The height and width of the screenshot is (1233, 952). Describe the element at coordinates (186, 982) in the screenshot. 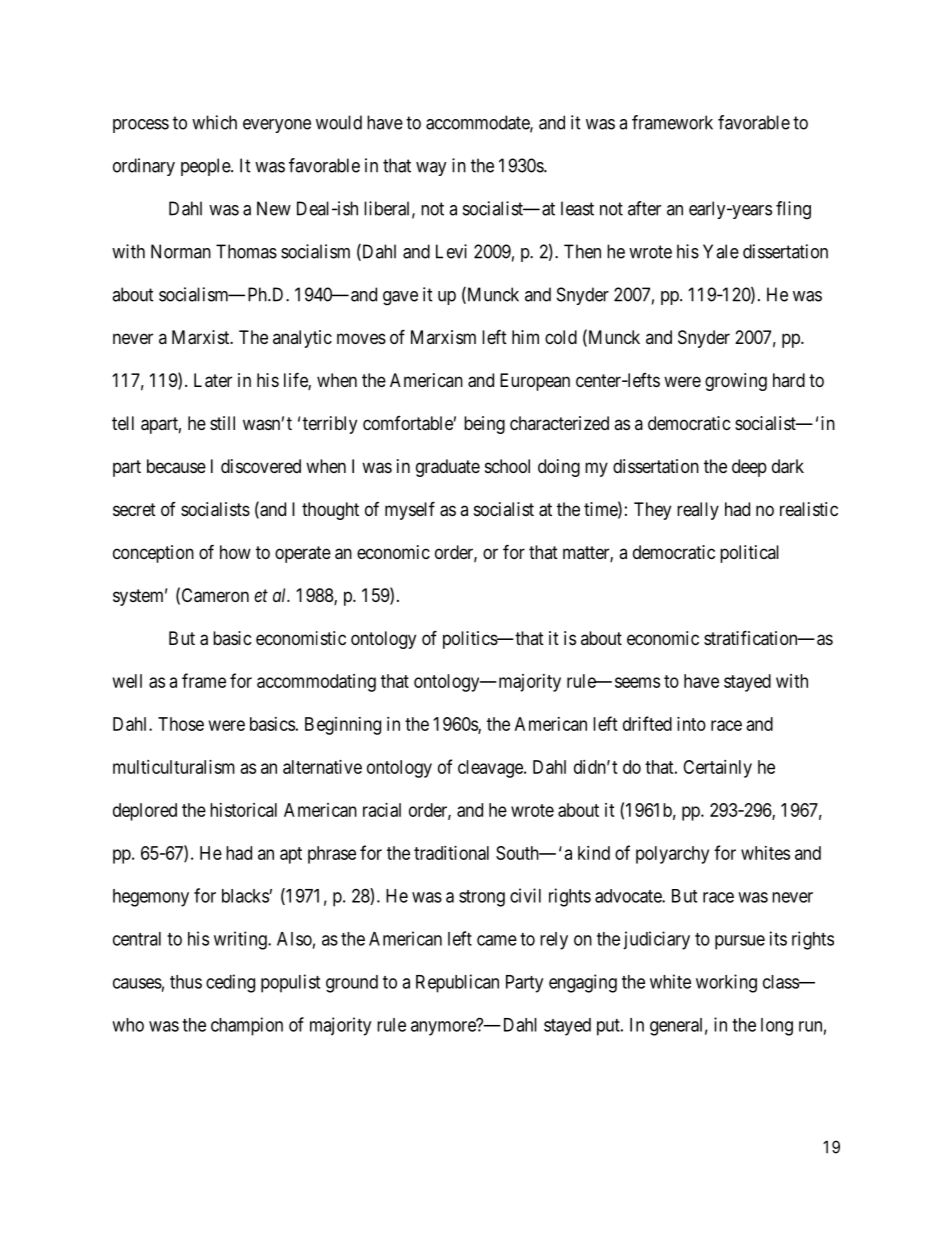

I see `thus` at that location.
